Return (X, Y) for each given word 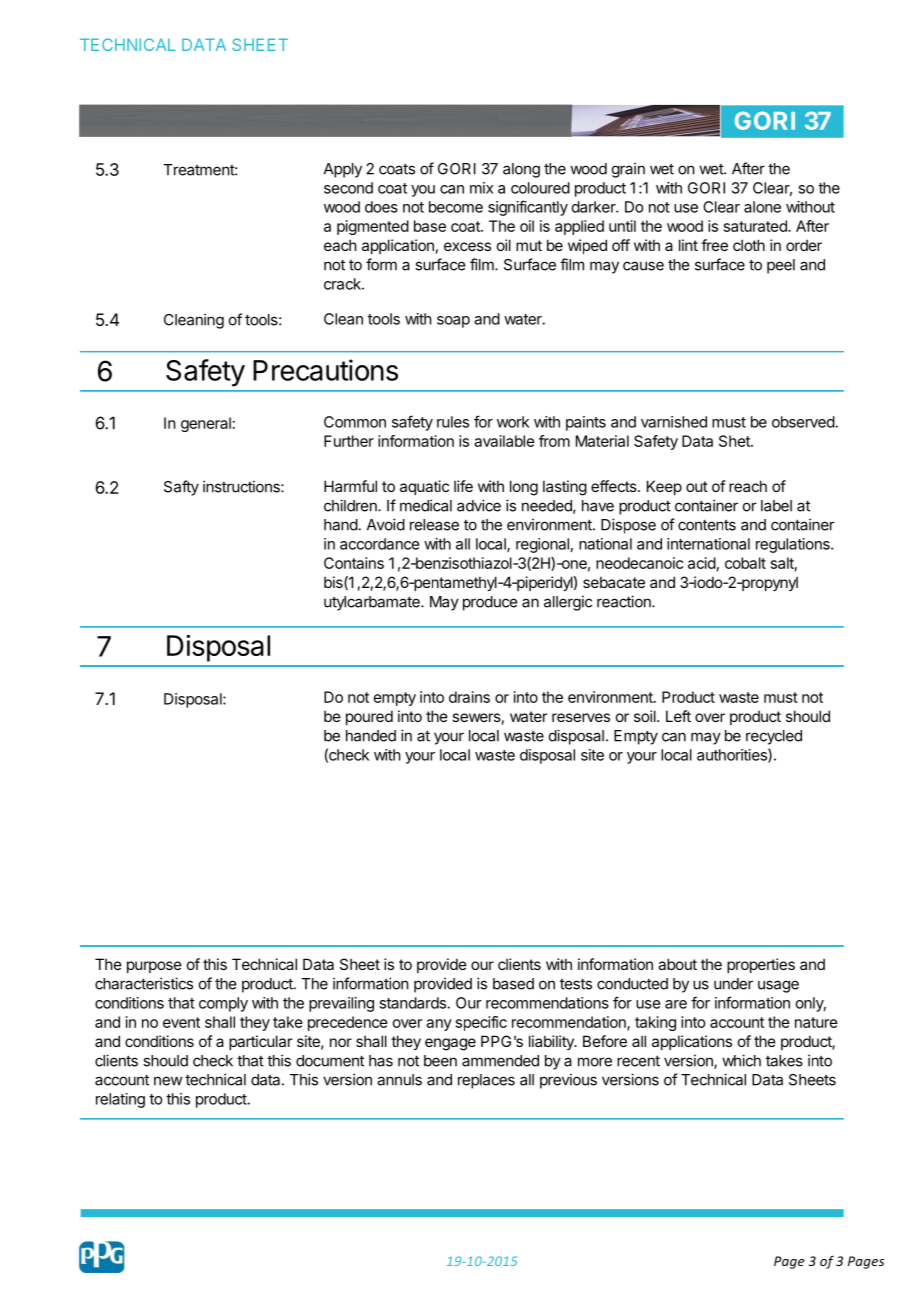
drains (469, 697)
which (741, 1060)
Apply (343, 170)
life (463, 486)
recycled (774, 737)
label (776, 506)
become (456, 207)
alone (762, 207)
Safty (181, 488)
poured (369, 717)
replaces (486, 1081)
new (168, 1081)
